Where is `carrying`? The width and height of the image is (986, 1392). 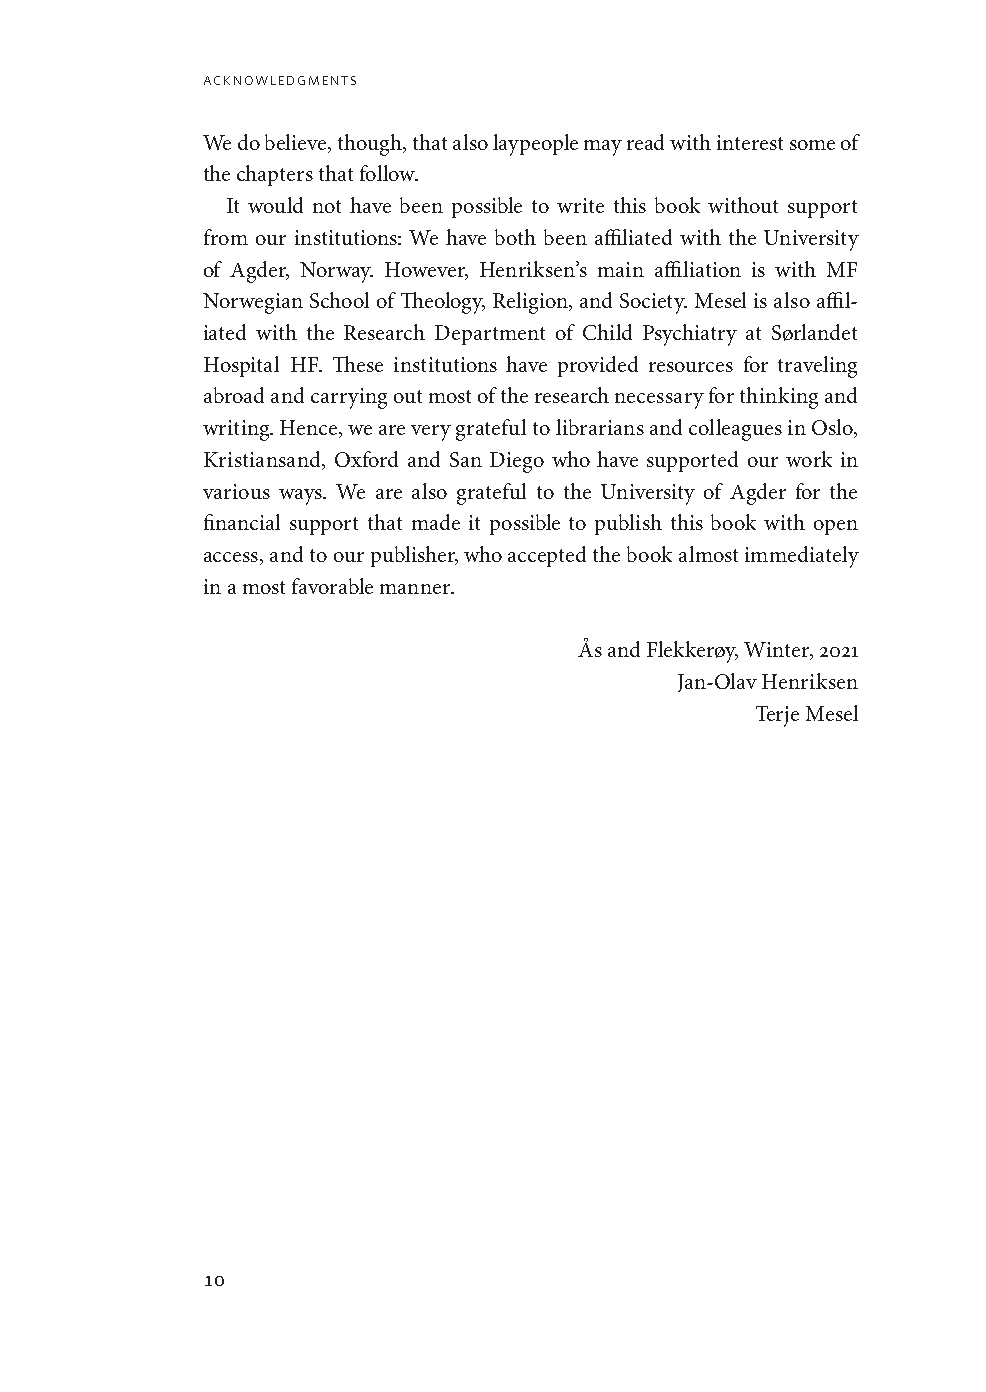 carrying is located at coordinates (349, 398).
